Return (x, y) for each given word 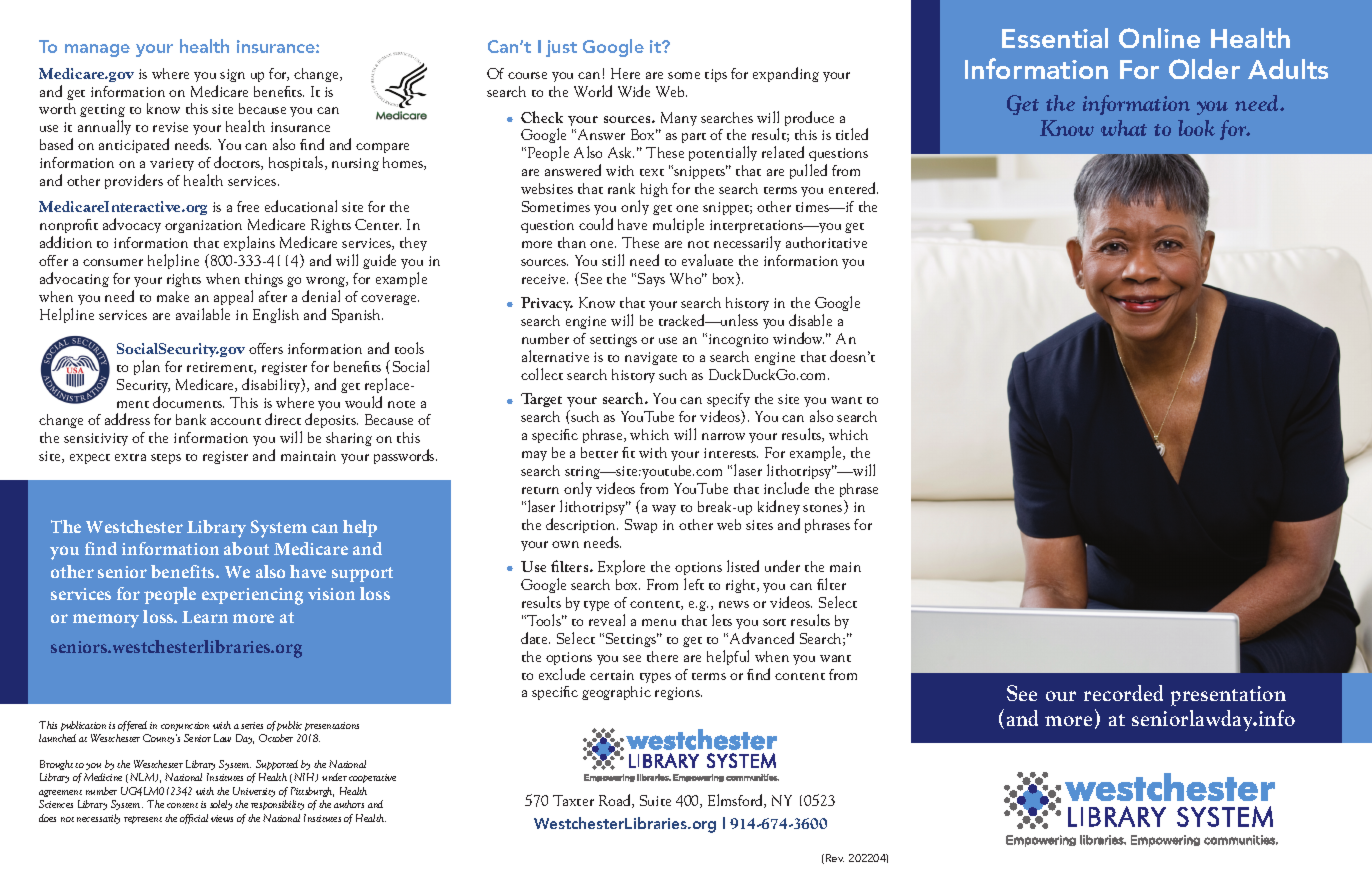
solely (221, 805)
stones (824, 509)
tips (716, 75)
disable (810, 320)
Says (651, 280)
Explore (621, 567)
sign (232, 75)
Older (1204, 69)
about (246, 548)
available (203, 314)
